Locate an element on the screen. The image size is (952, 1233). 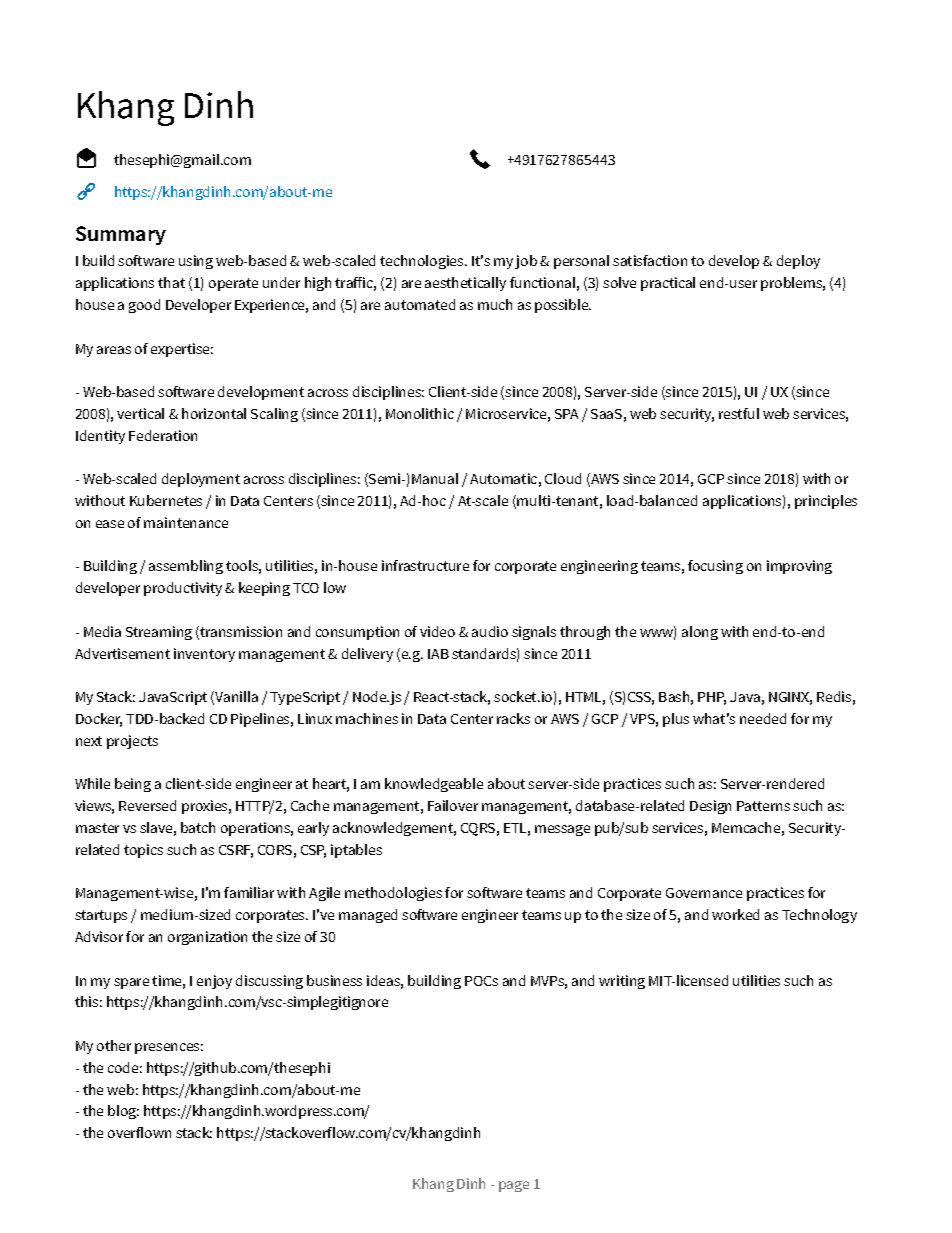
needed is located at coordinates (763, 718).
